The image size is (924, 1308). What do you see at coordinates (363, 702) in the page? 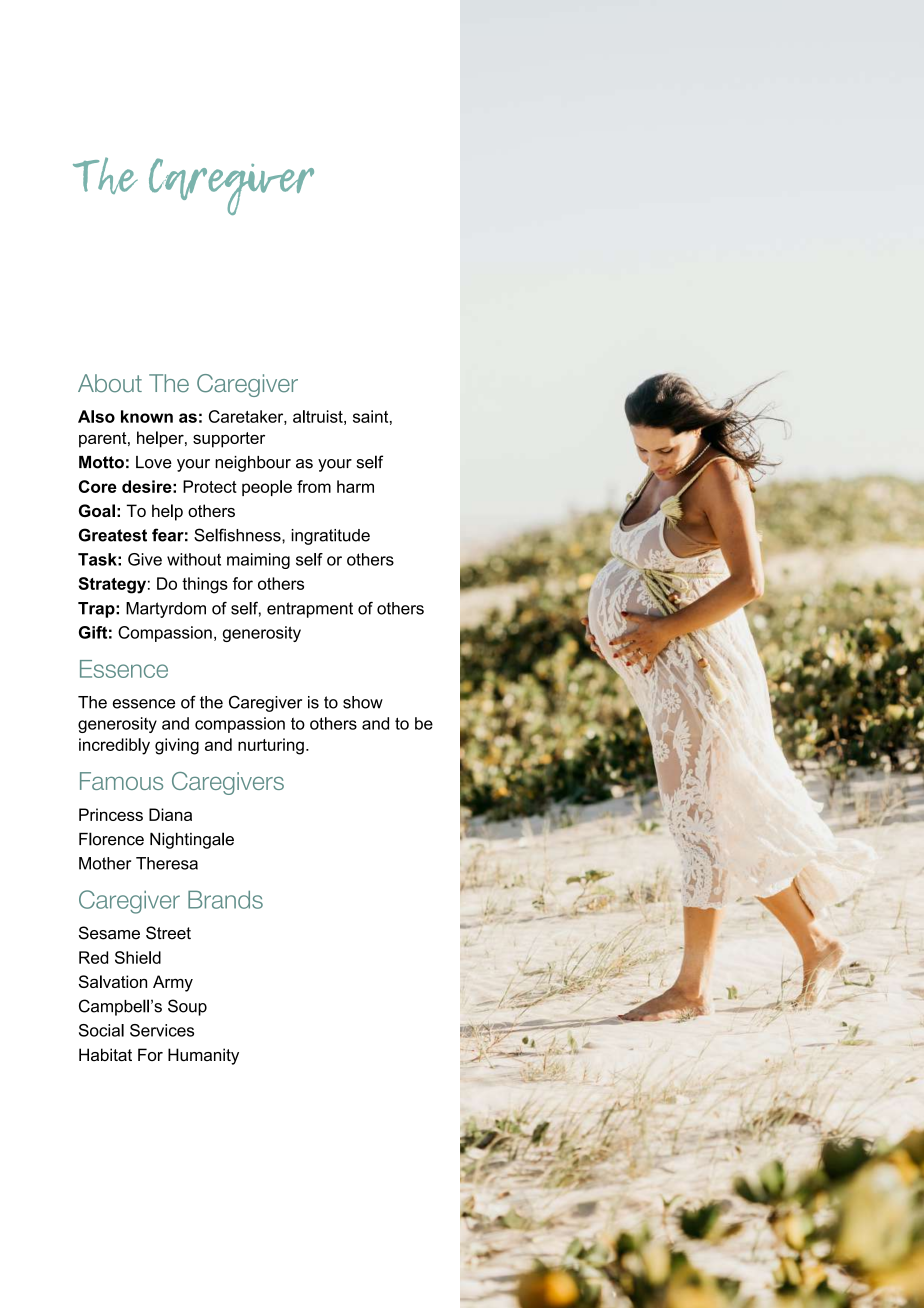
I see `show` at bounding box center [363, 702].
